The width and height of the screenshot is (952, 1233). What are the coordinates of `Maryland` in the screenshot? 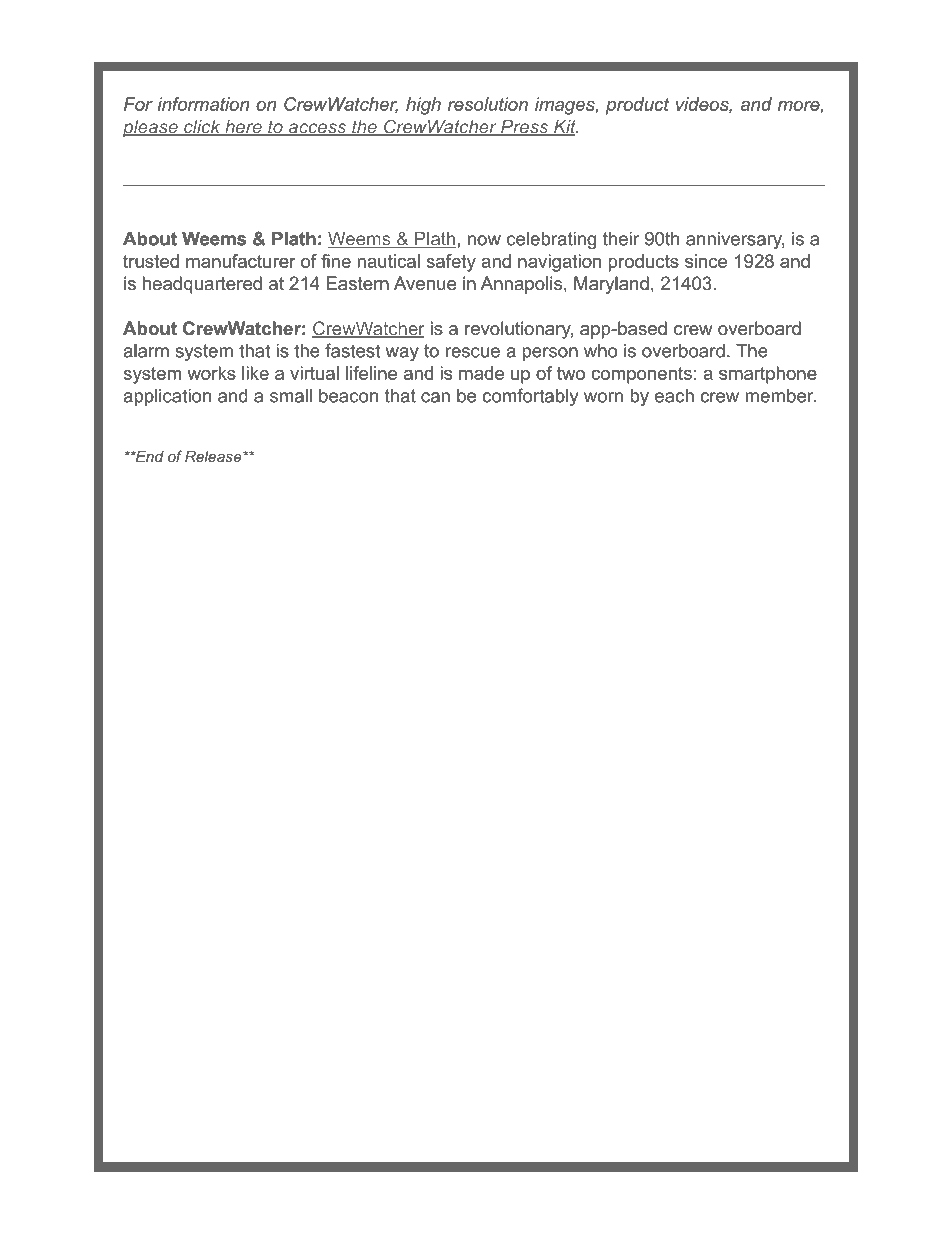 It's located at (611, 285).
